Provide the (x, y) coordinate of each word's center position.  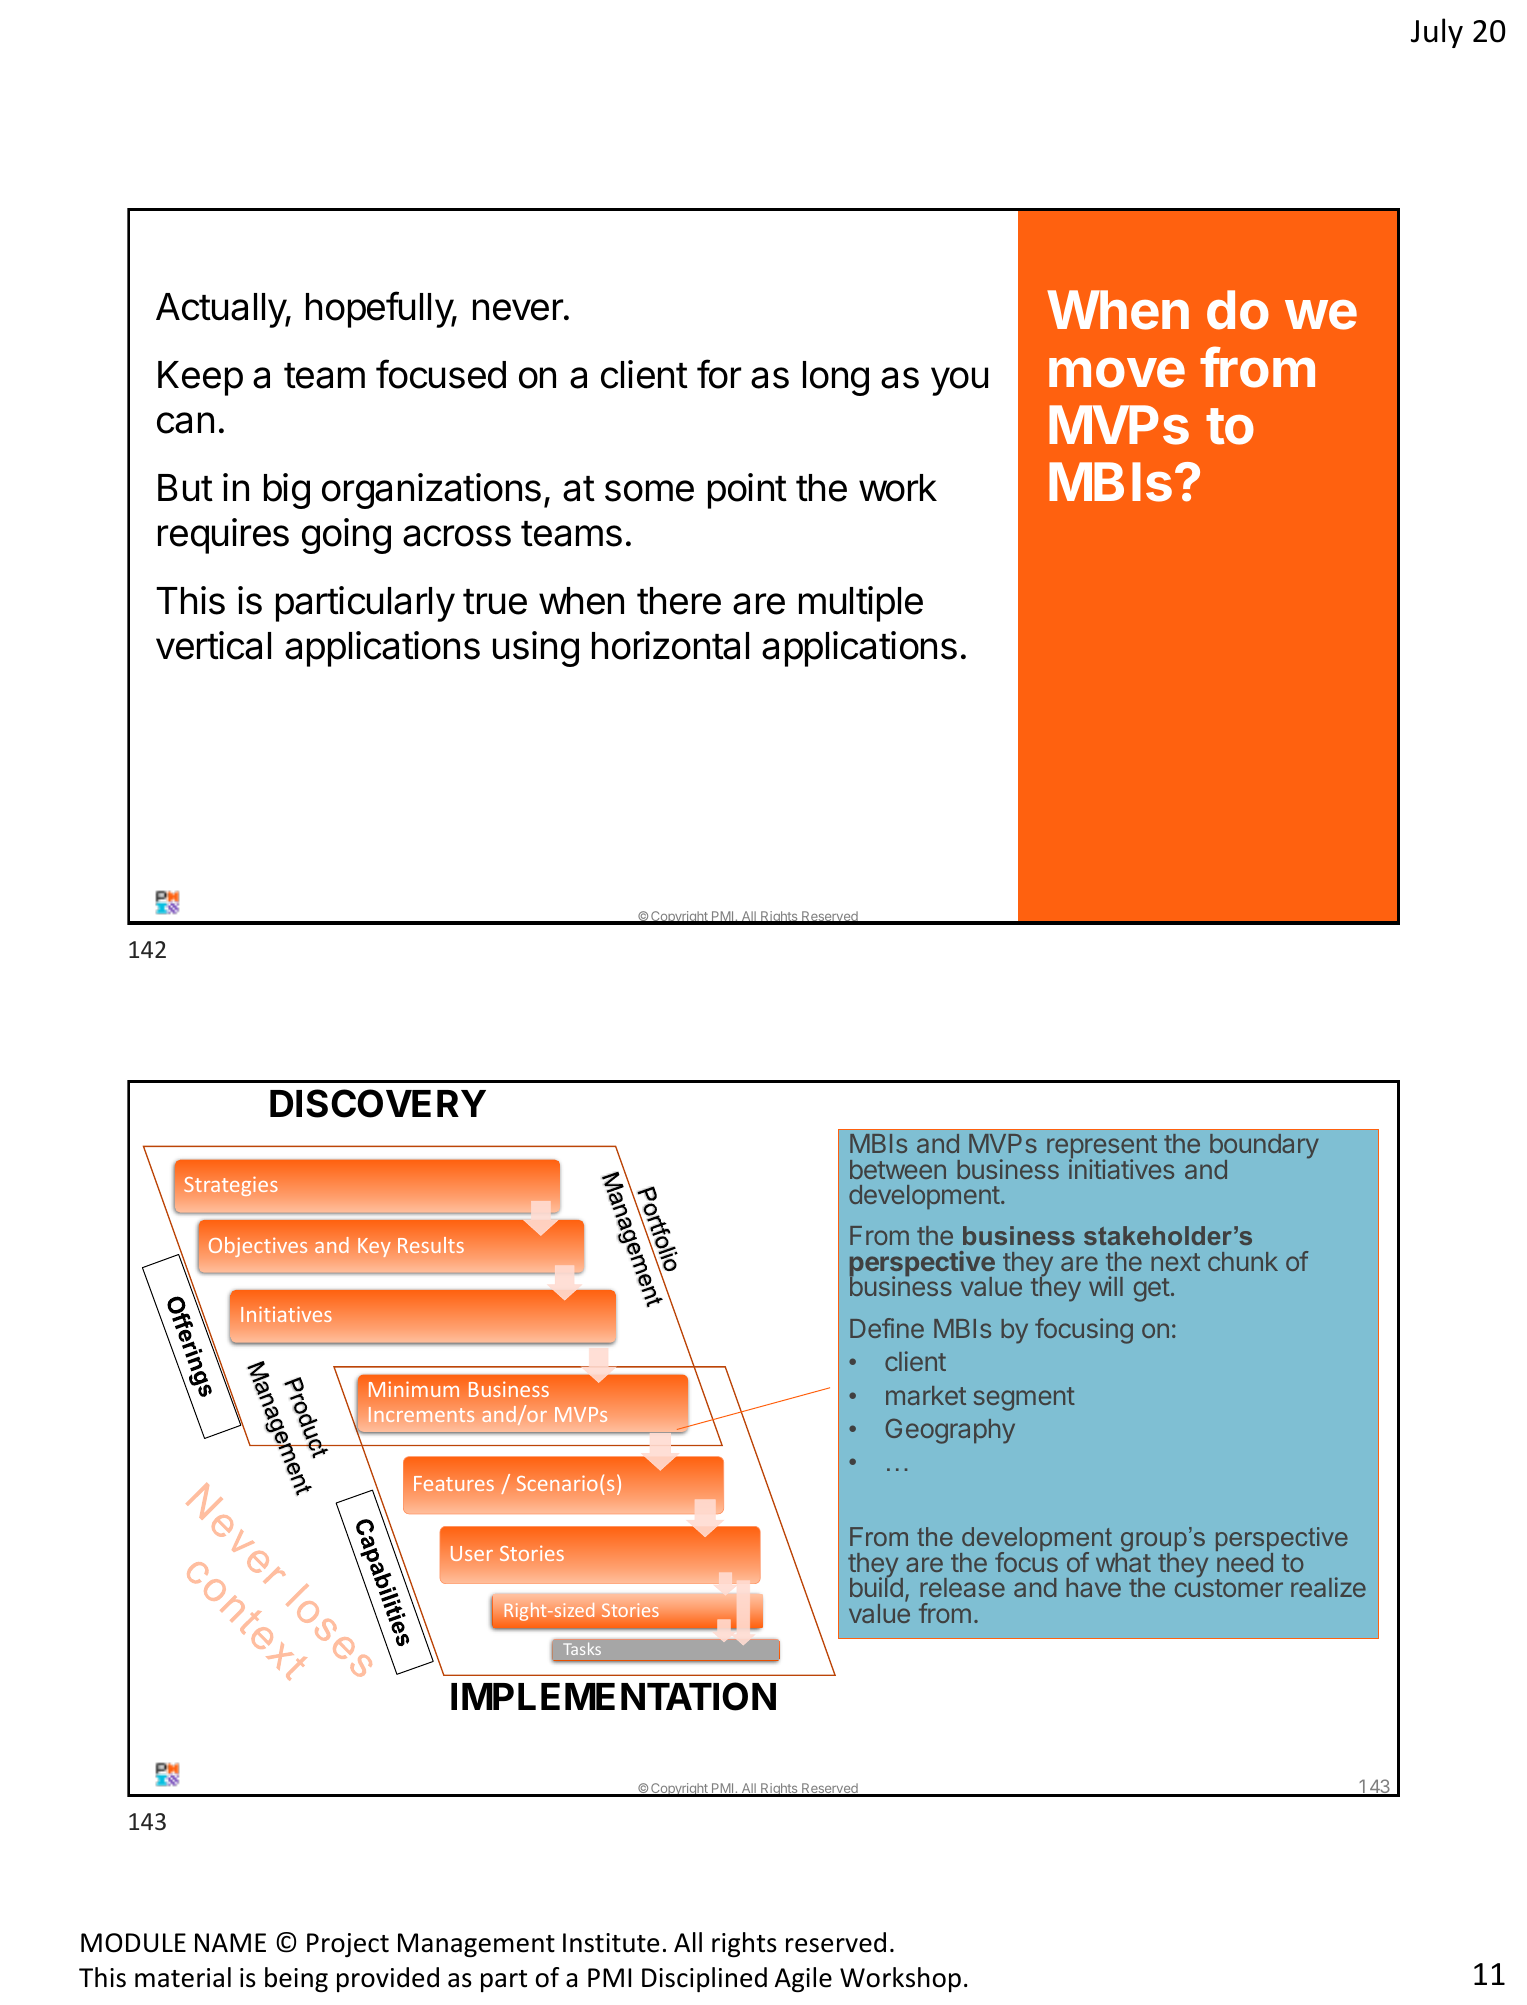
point (747, 491)
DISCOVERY (378, 1103)
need (1245, 1562)
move (1117, 372)
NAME (230, 1942)
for (719, 374)
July (1437, 33)
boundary (1264, 1148)
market (926, 1395)
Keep (200, 378)
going (346, 536)
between (898, 1169)
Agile (803, 1980)
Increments (421, 1414)
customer (1229, 1588)
